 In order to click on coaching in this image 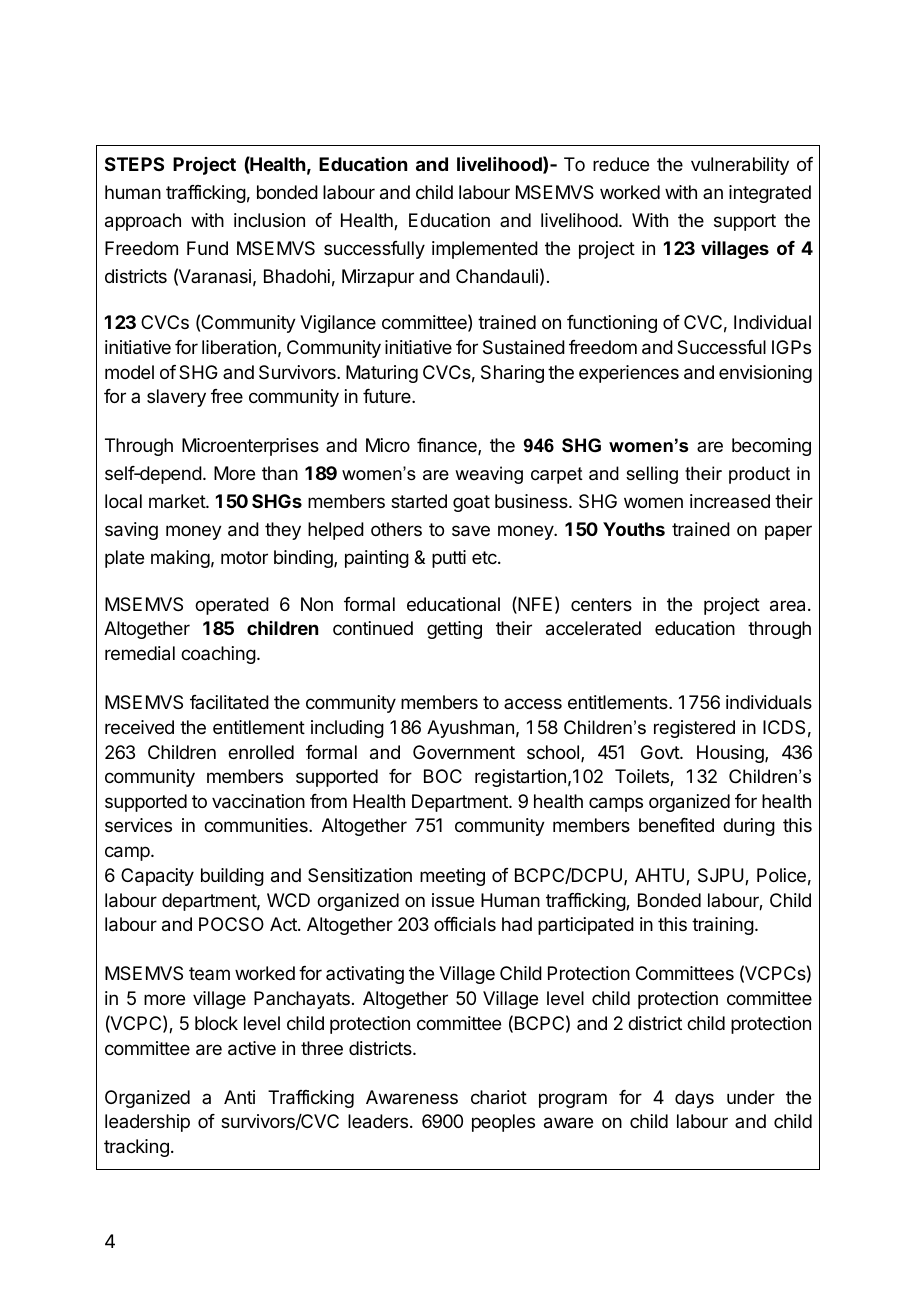, I will do `click(218, 655)`.
